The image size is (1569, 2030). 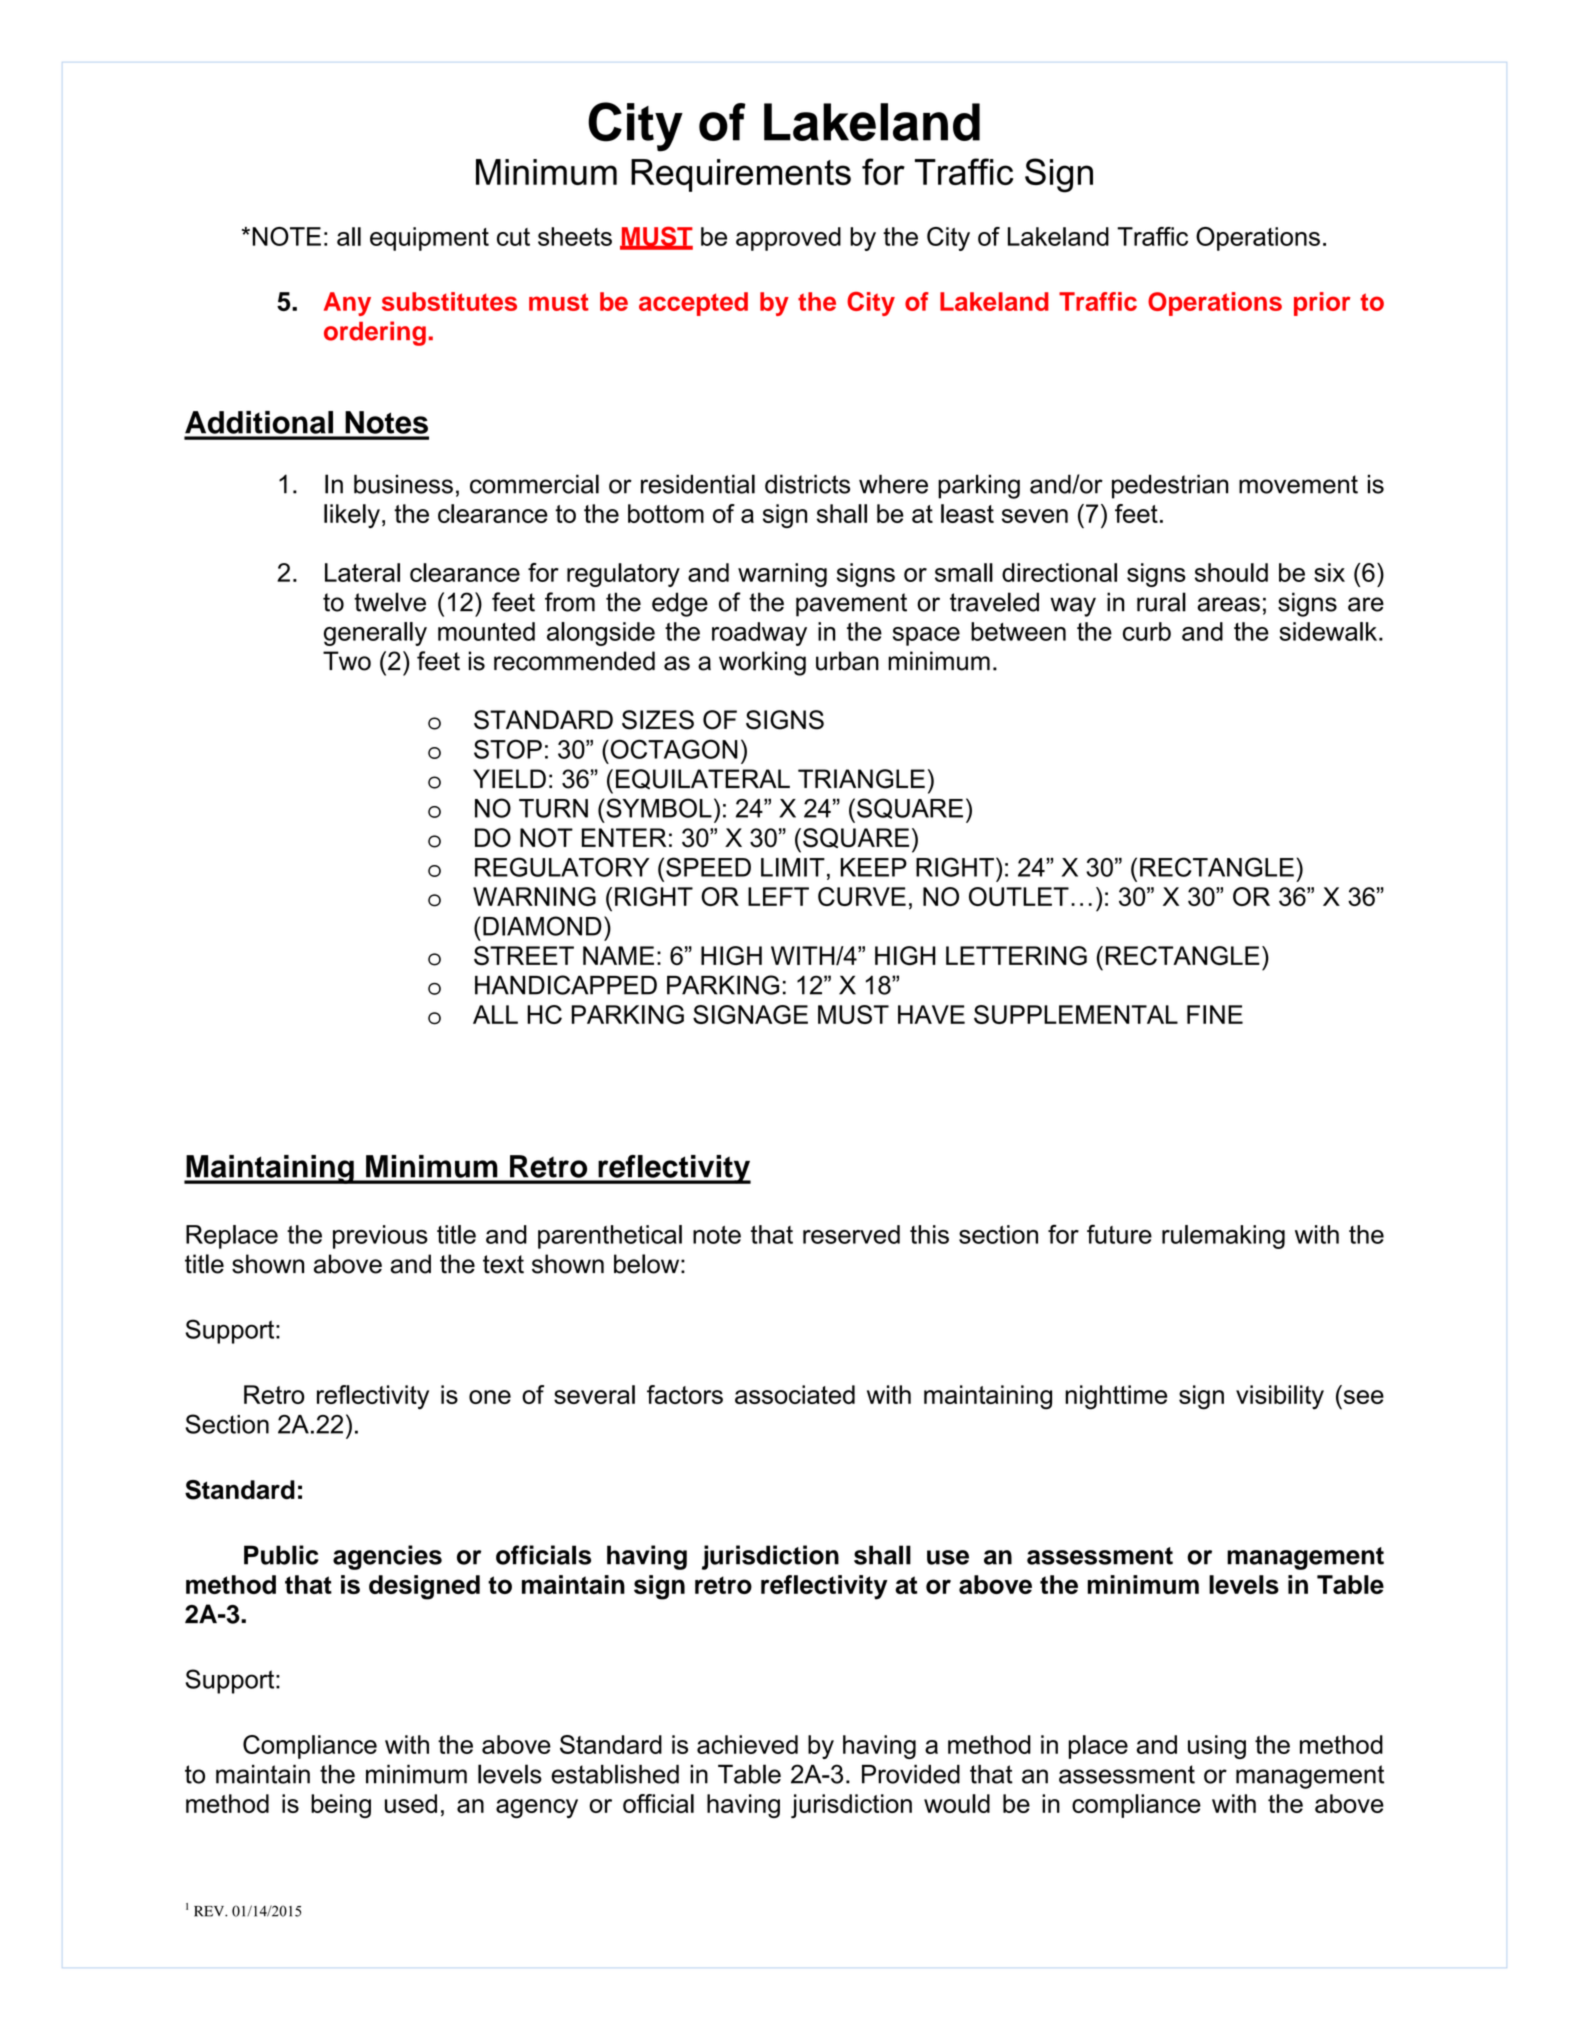 What do you see at coordinates (851, 1234) in the screenshot?
I see `reserved` at bounding box center [851, 1234].
